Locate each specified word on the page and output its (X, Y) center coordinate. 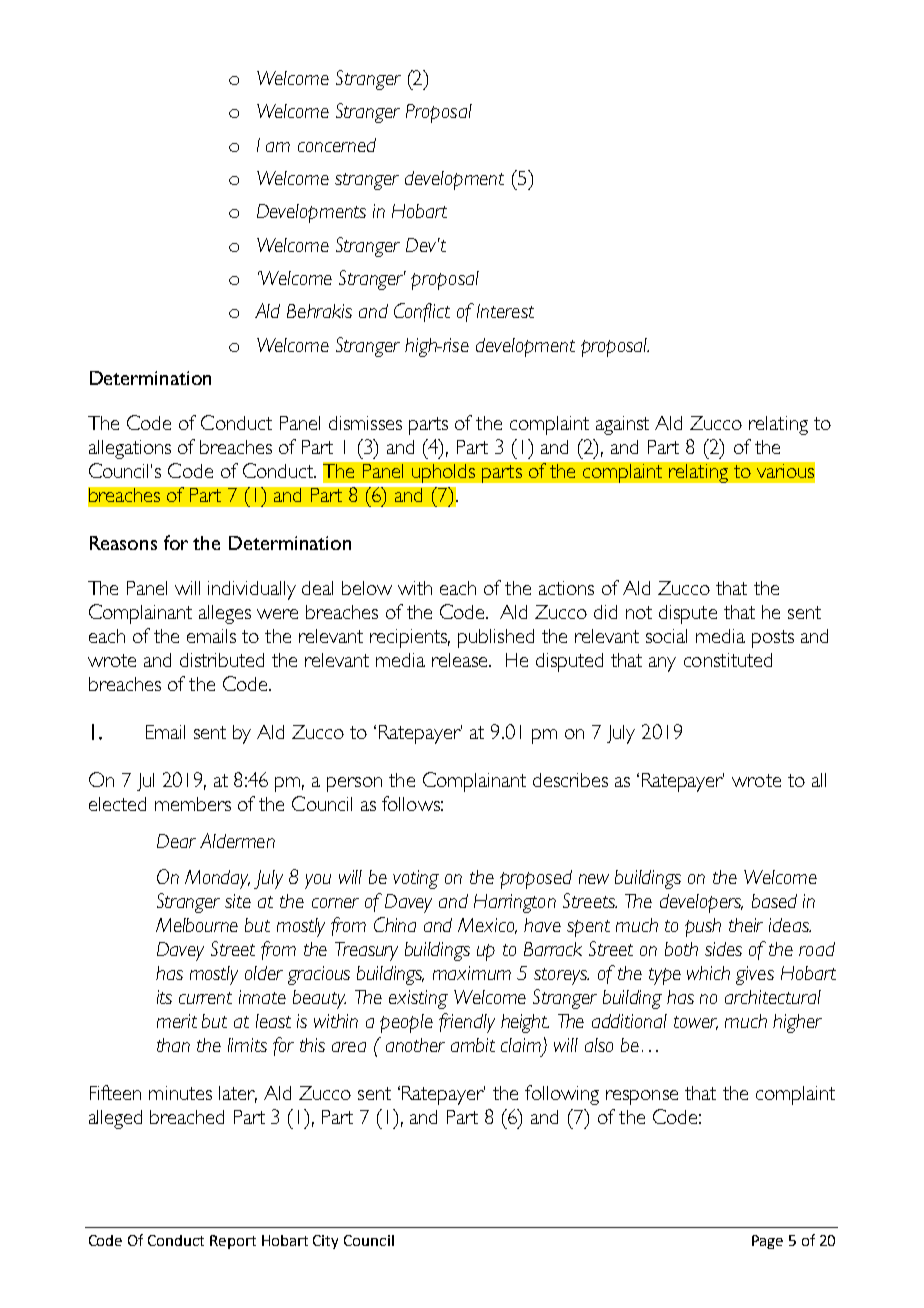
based (774, 901)
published (496, 638)
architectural (773, 997)
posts (773, 639)
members (193, 804)
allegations (130, 449)
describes (570, 780)
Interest (505, 311)
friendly (467, 1023)
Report (233, 1242)
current (205, 998)
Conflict (422, 312)
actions (566, 588)
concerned (337, 145)
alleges (225, 614)
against (622, 425)
